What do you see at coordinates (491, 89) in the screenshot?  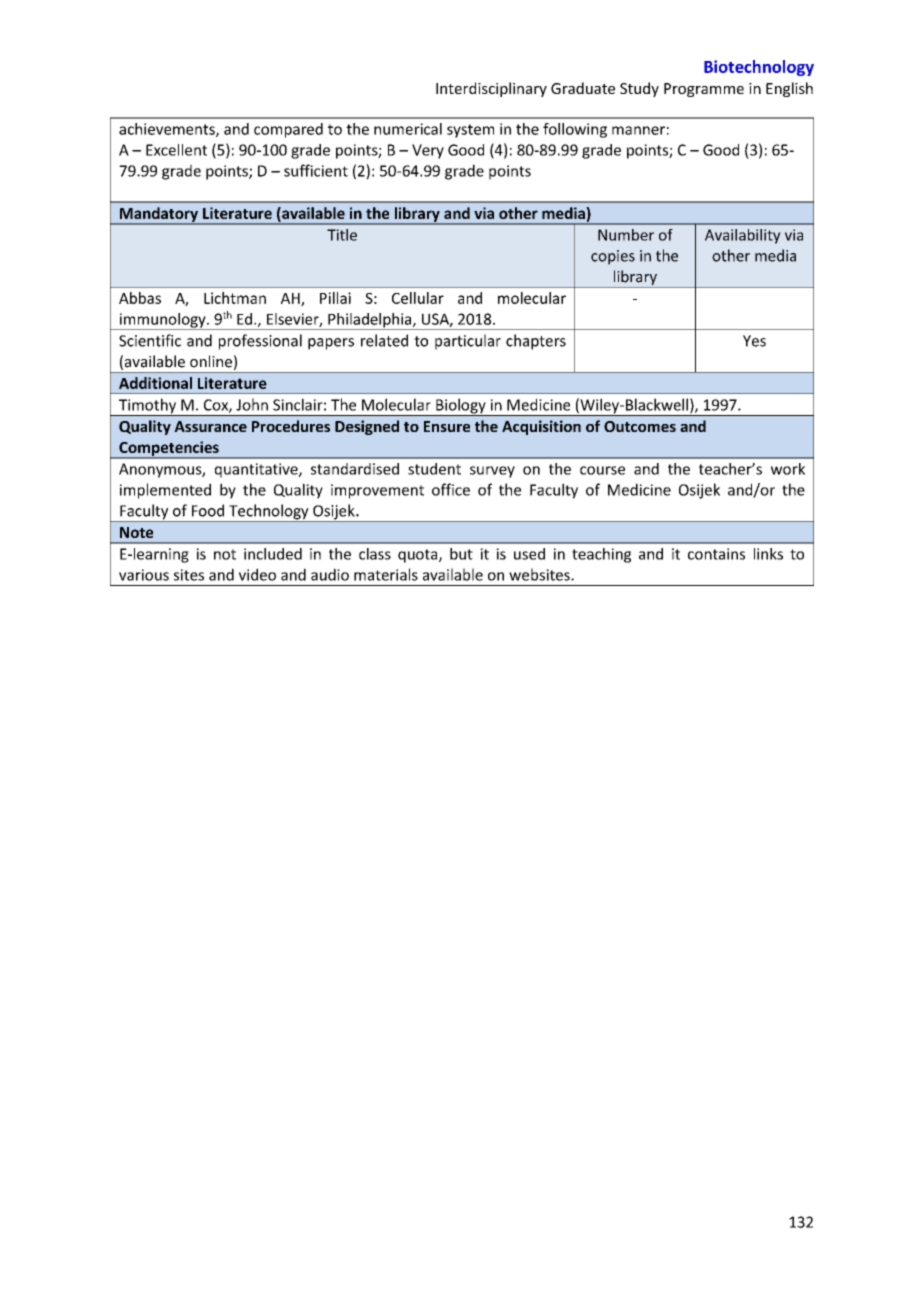 I see `Interdisciplinary` at bounding box center [491, 89].
